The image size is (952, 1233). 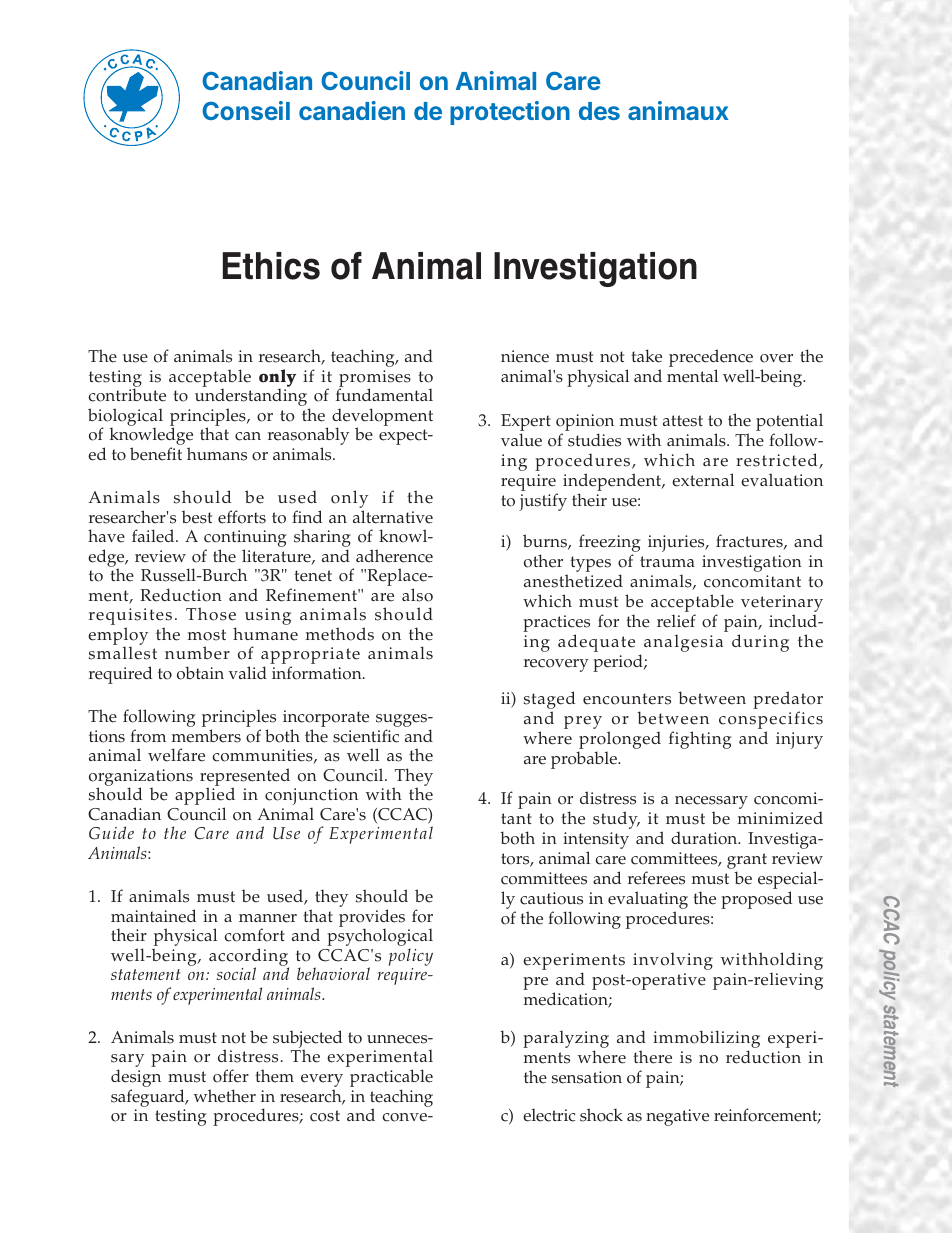 What do you see at coordinates (225, 1096) in the page?
I see `whether` at bounding box center [225, 1096].
